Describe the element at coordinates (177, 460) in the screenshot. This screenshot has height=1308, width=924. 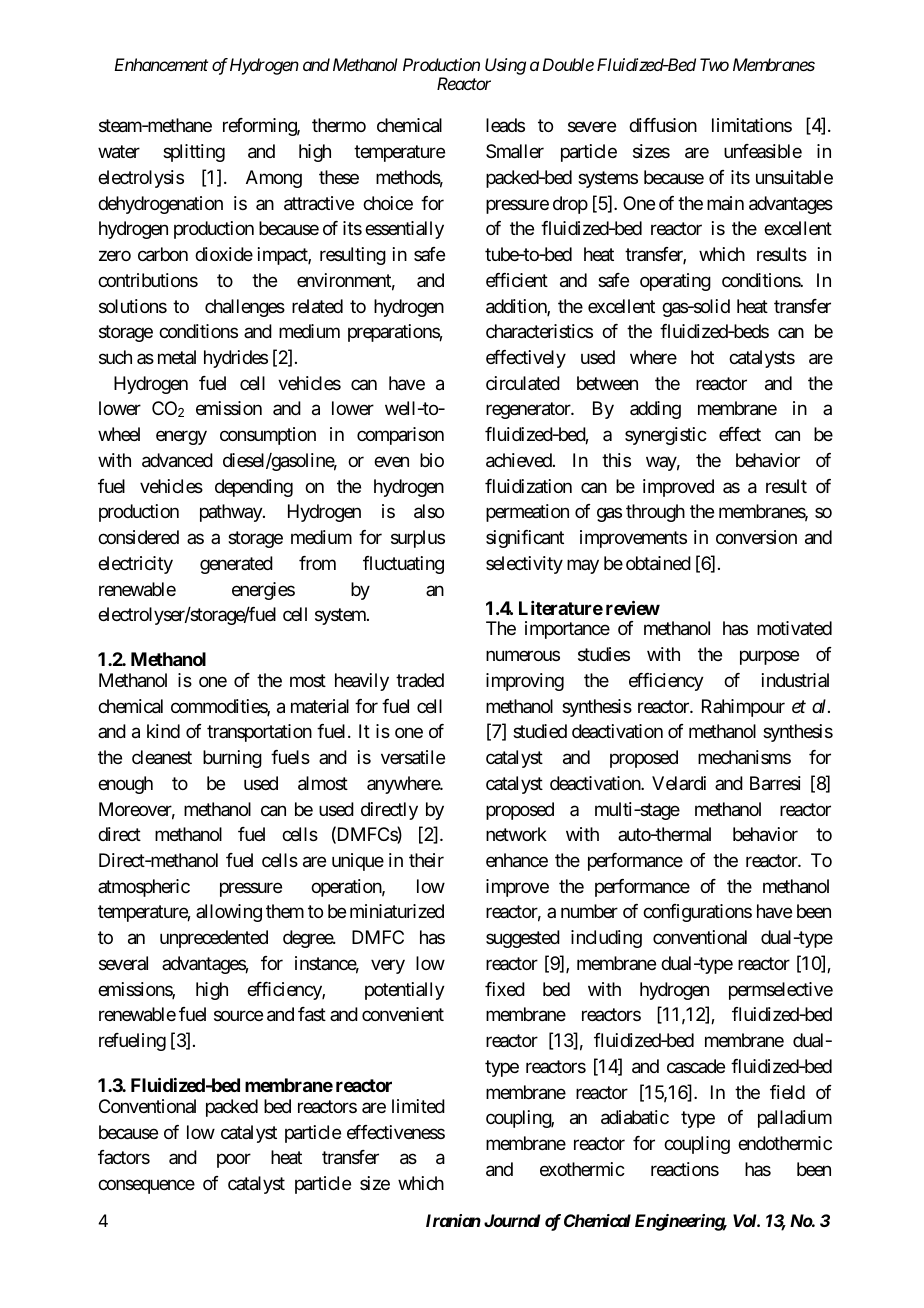
I see `advanced` at that location.
